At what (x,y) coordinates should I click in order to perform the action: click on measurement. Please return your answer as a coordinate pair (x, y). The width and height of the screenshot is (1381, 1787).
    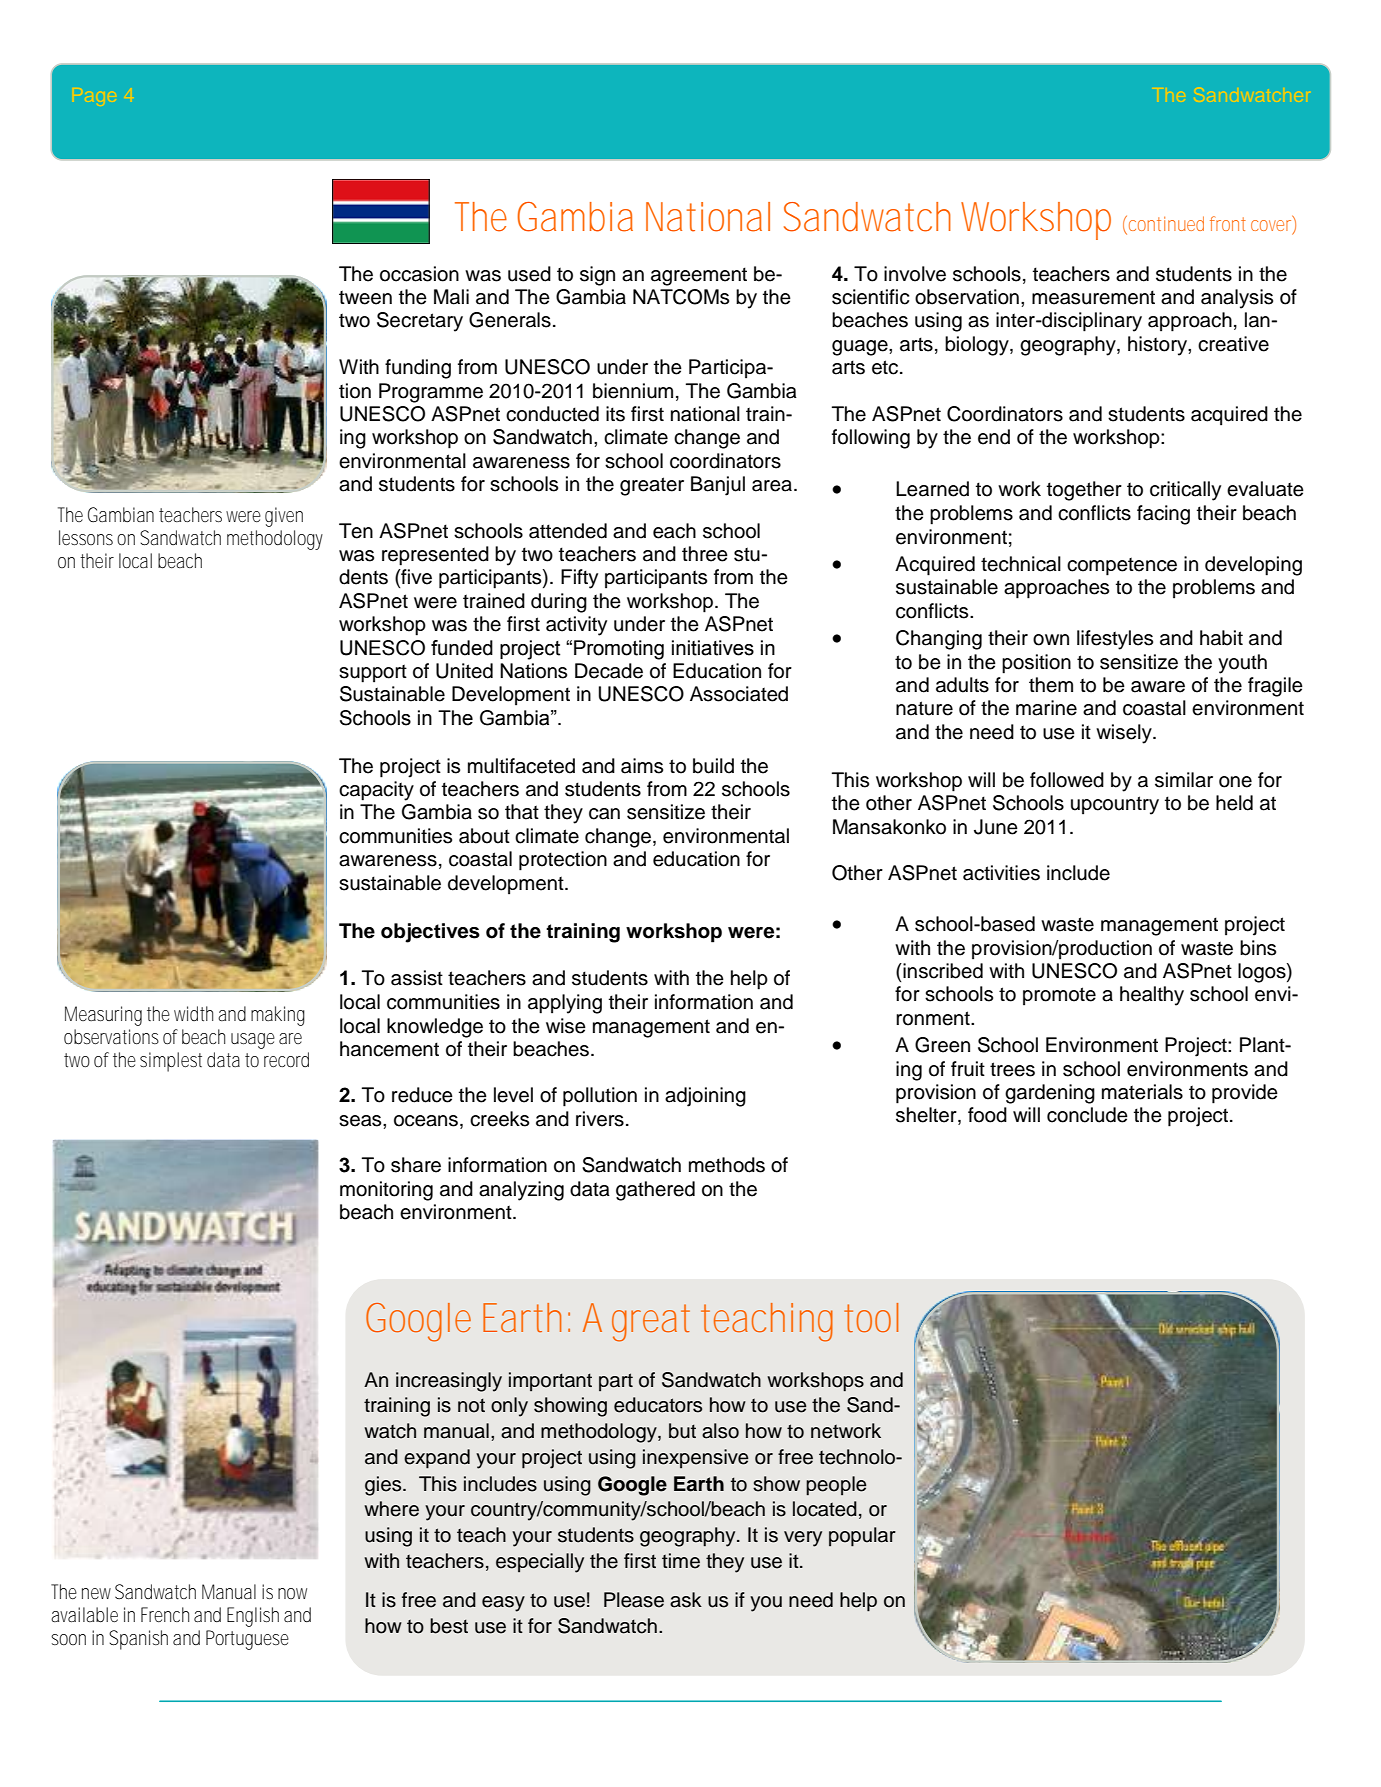
    Looking at the image, I should click on (1093, 297).
